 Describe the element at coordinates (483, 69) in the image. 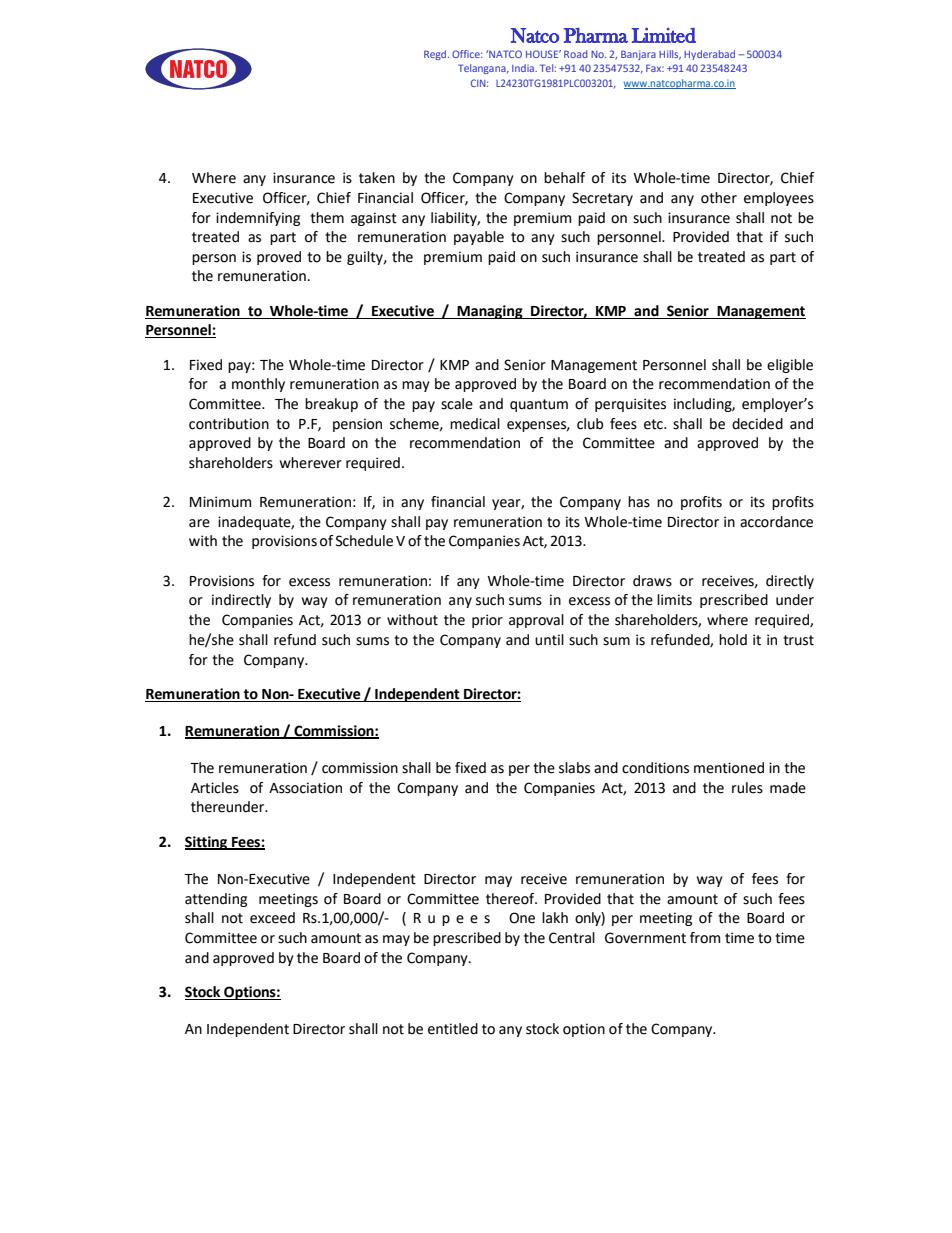

I see `Telangana` at that location.
